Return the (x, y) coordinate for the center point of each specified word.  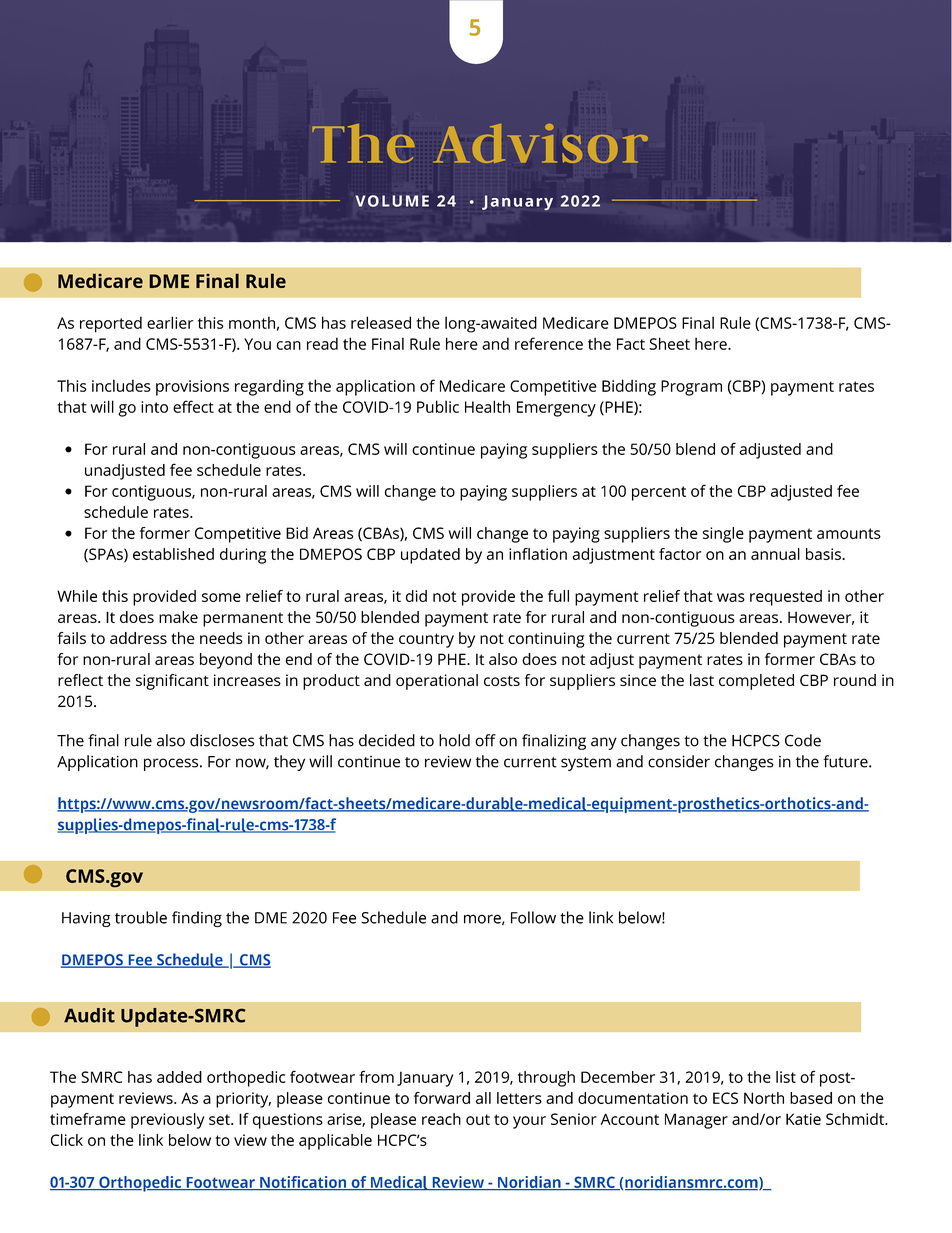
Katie (803, 1119)
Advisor (541, 143)
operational (437, 682)
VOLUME (392, 201)
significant (172, 682)
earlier (170, 322)
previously (168, 1121)
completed (756, 682)
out (478, 1119)
